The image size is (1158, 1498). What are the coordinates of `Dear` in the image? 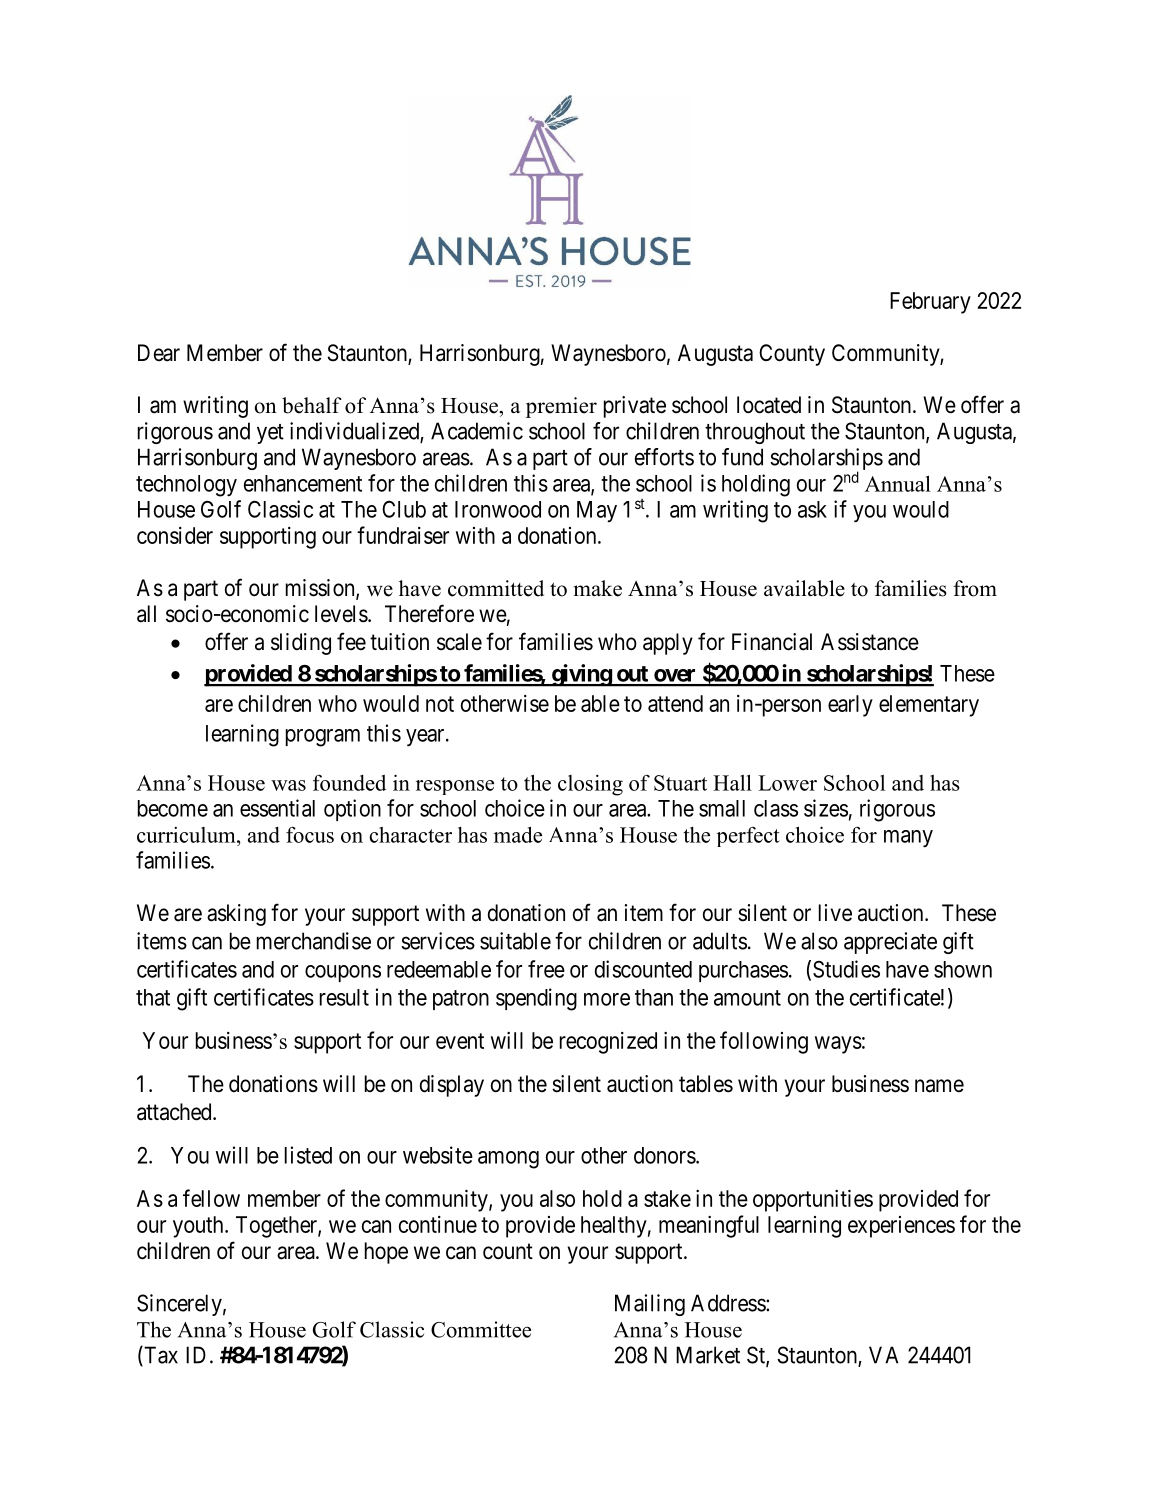 It's located at (159, 353).
